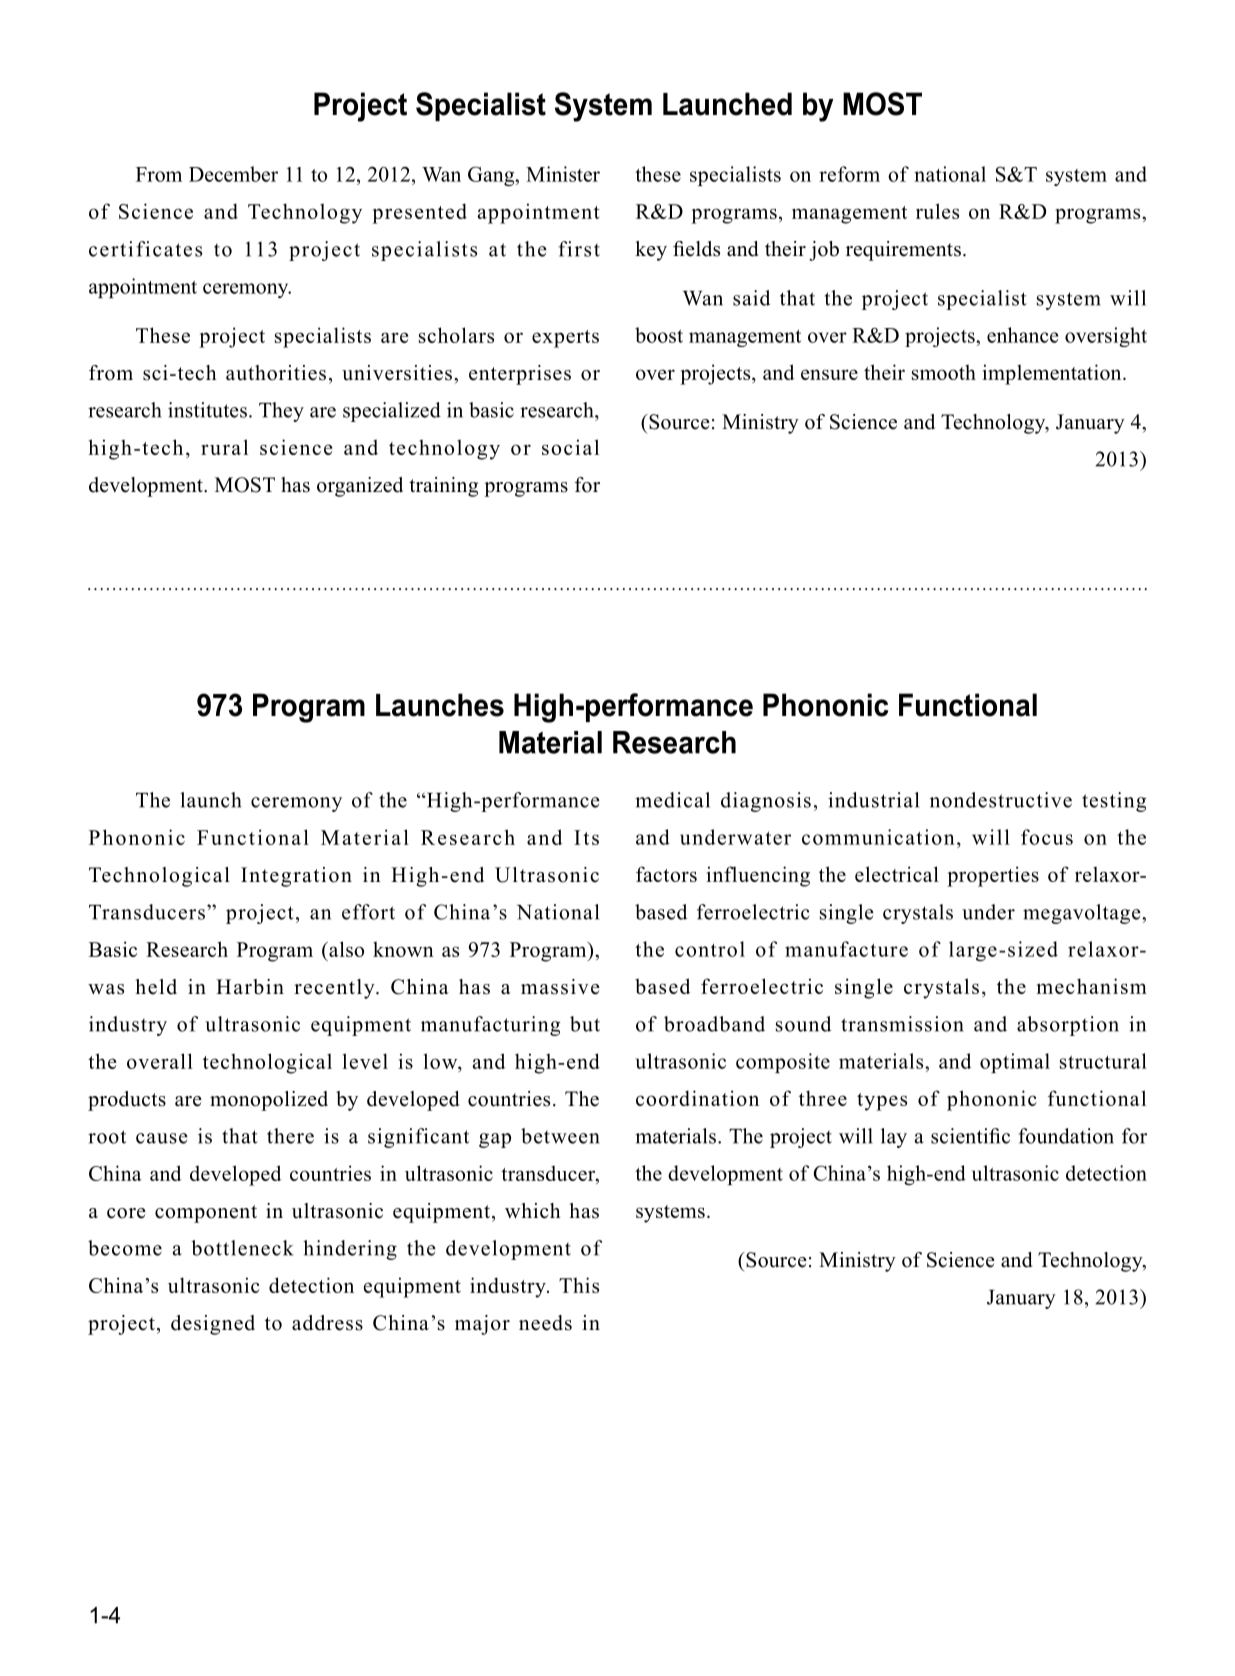  Describe the element at coordinates (1001, 800) in the image. I see `nondestructive` at that location.
